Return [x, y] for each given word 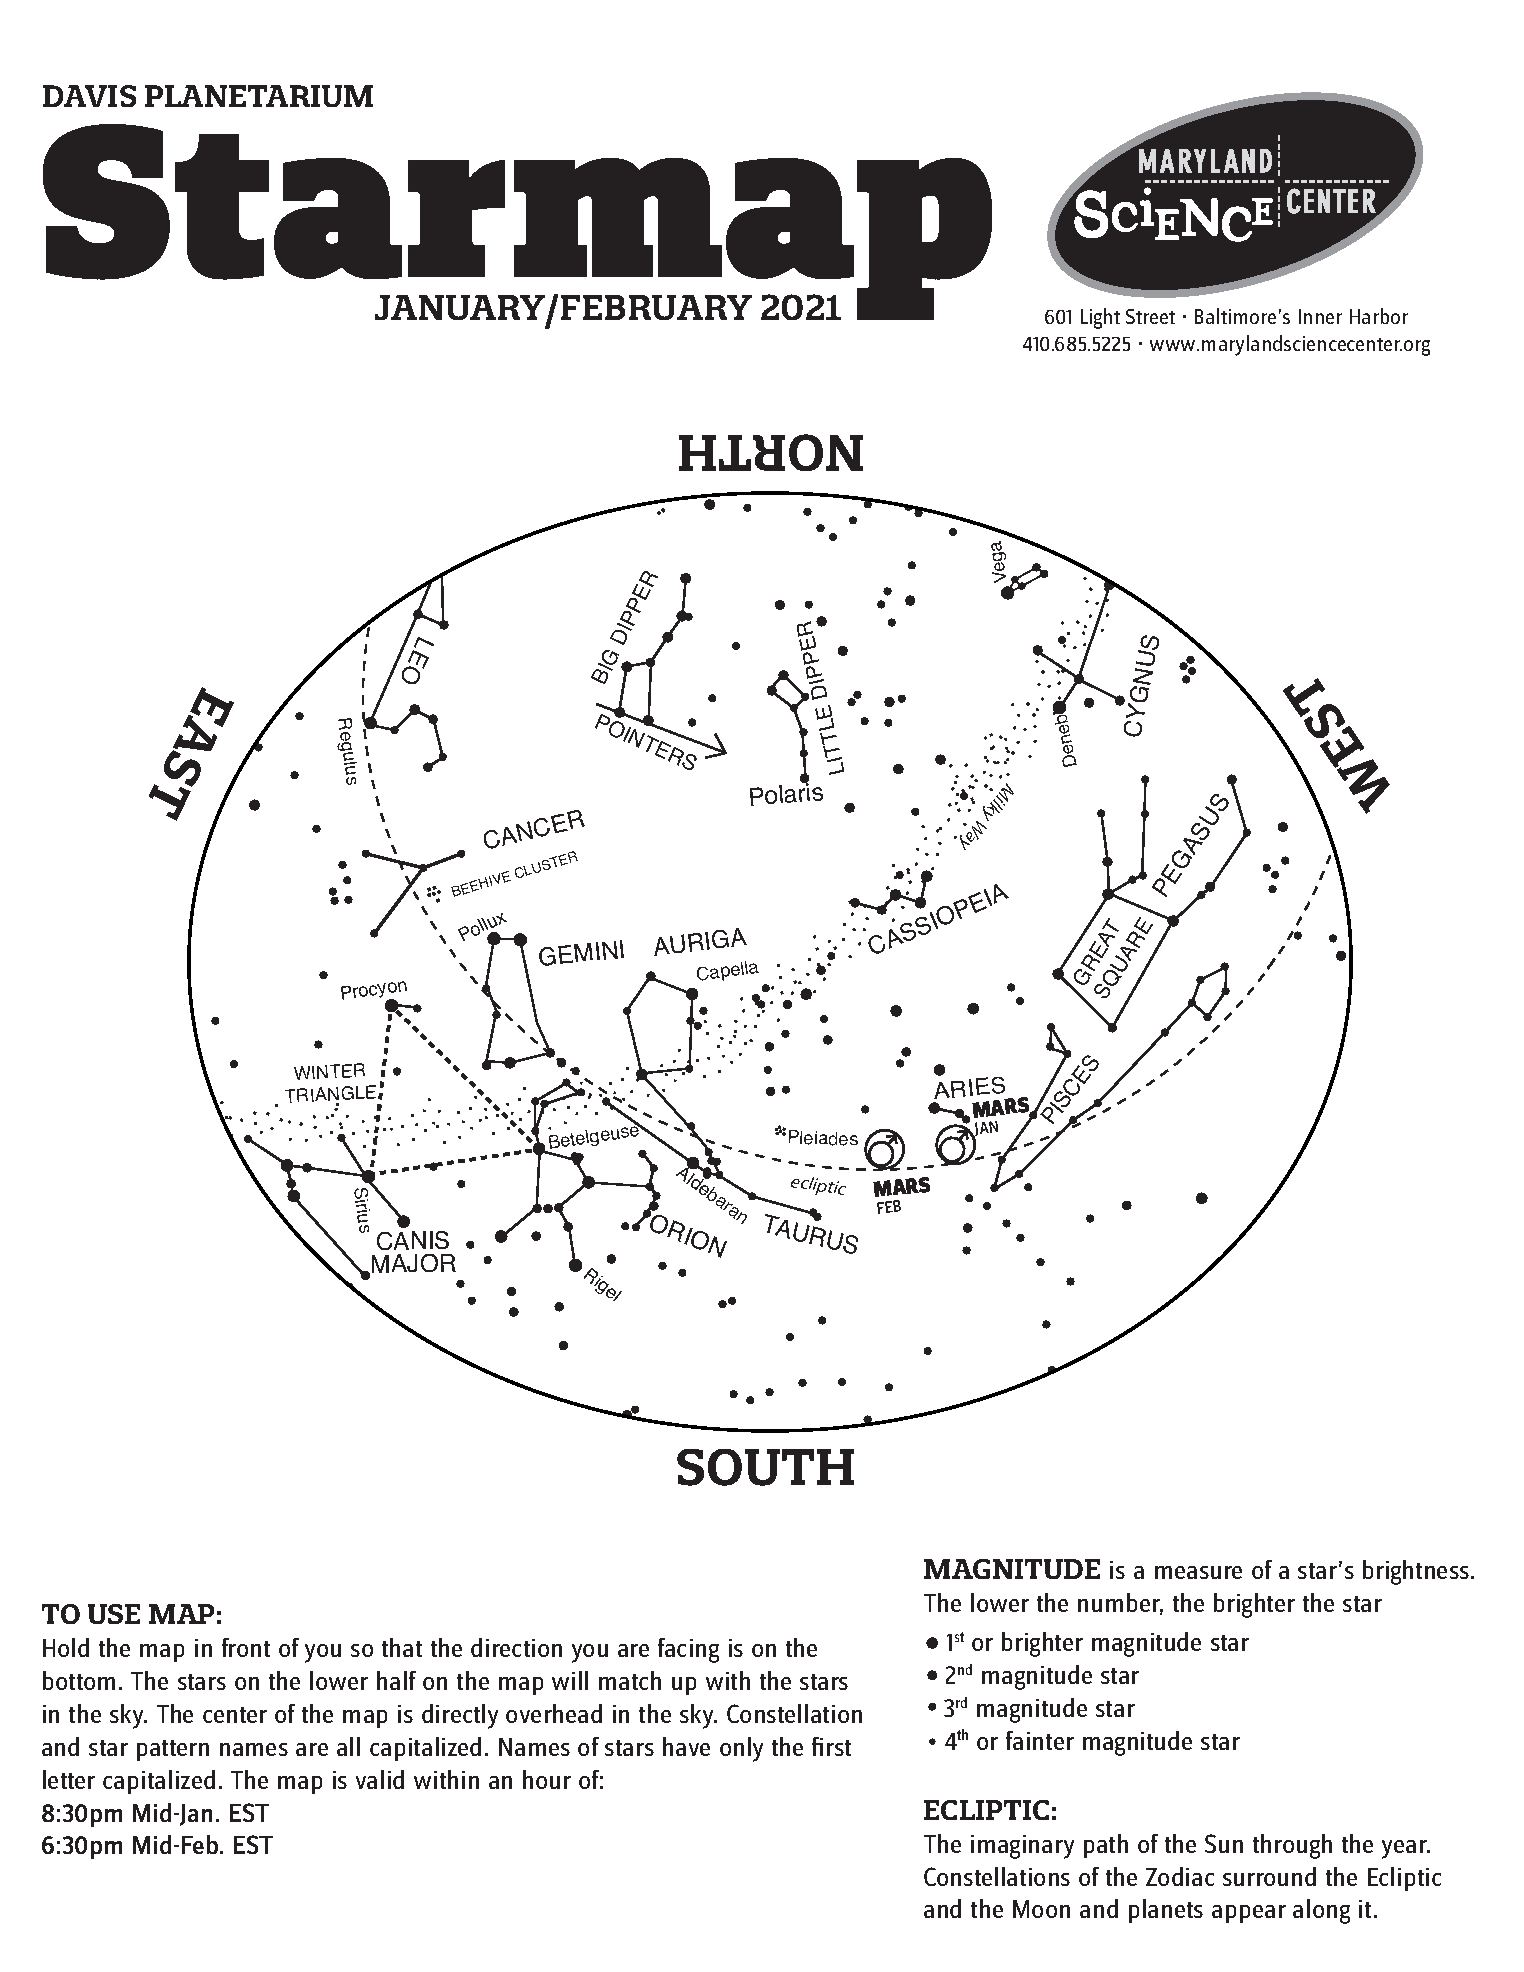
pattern [173, 1750]
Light [1100, 318]
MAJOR [414, 1263]
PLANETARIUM [259, 96]
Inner [1320, 316]
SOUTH [765, 1467]
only [741, 1749]
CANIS [413, 1240]
